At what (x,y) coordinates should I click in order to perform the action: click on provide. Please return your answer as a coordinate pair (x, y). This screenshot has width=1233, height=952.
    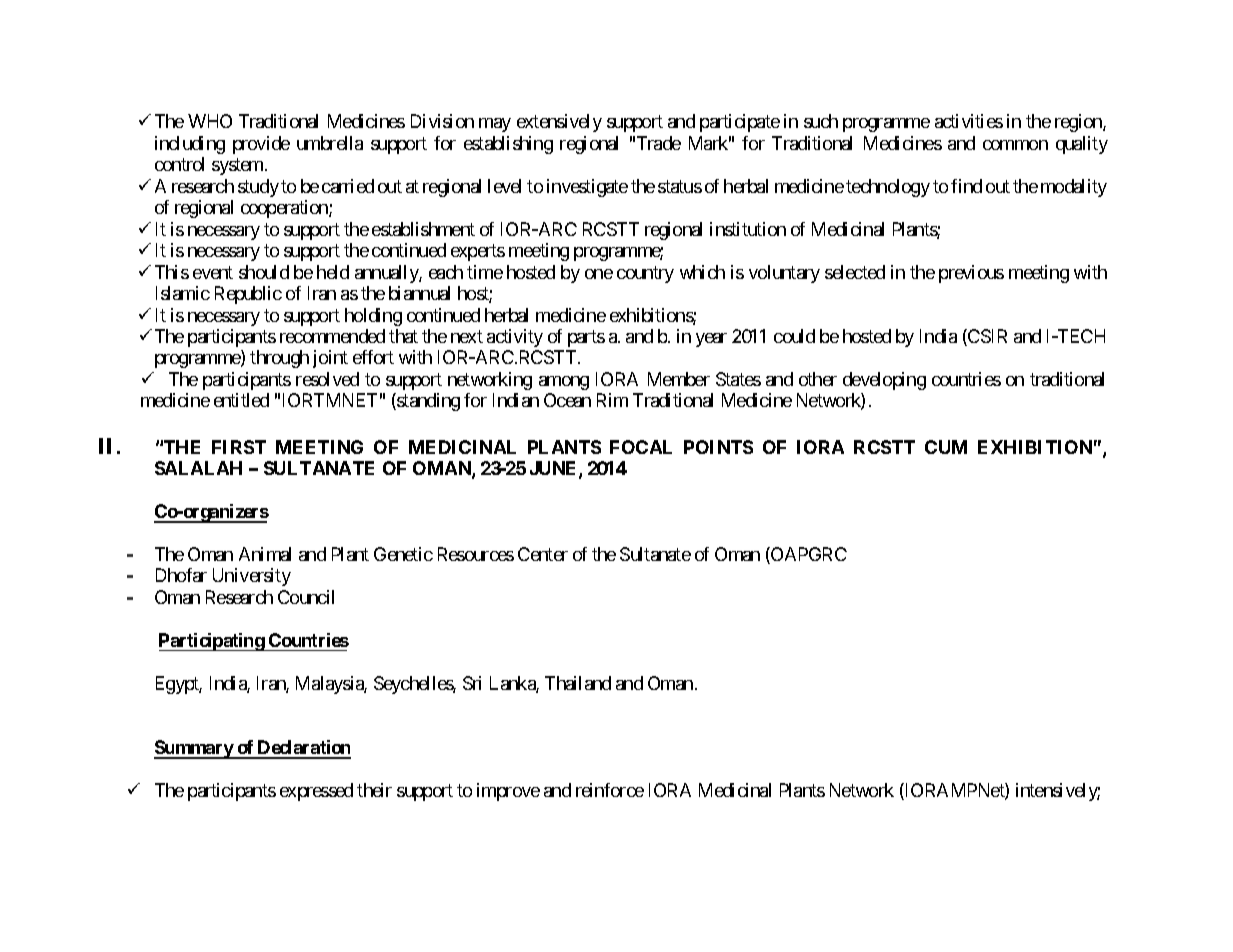
    Looking at the image, I should click on (261, 145).
